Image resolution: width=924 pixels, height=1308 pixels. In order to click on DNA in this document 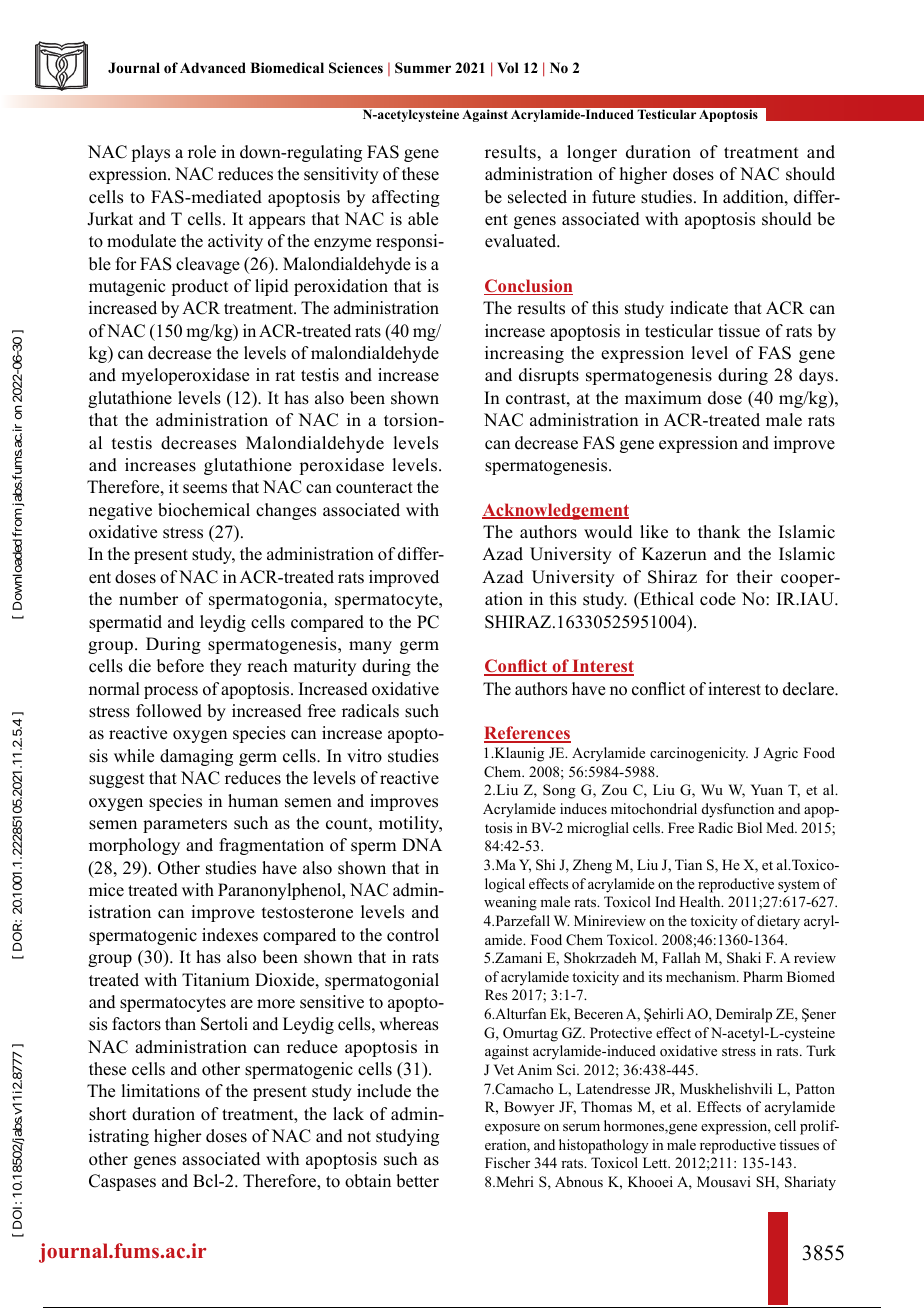, I will do `click(422, 844)`.
